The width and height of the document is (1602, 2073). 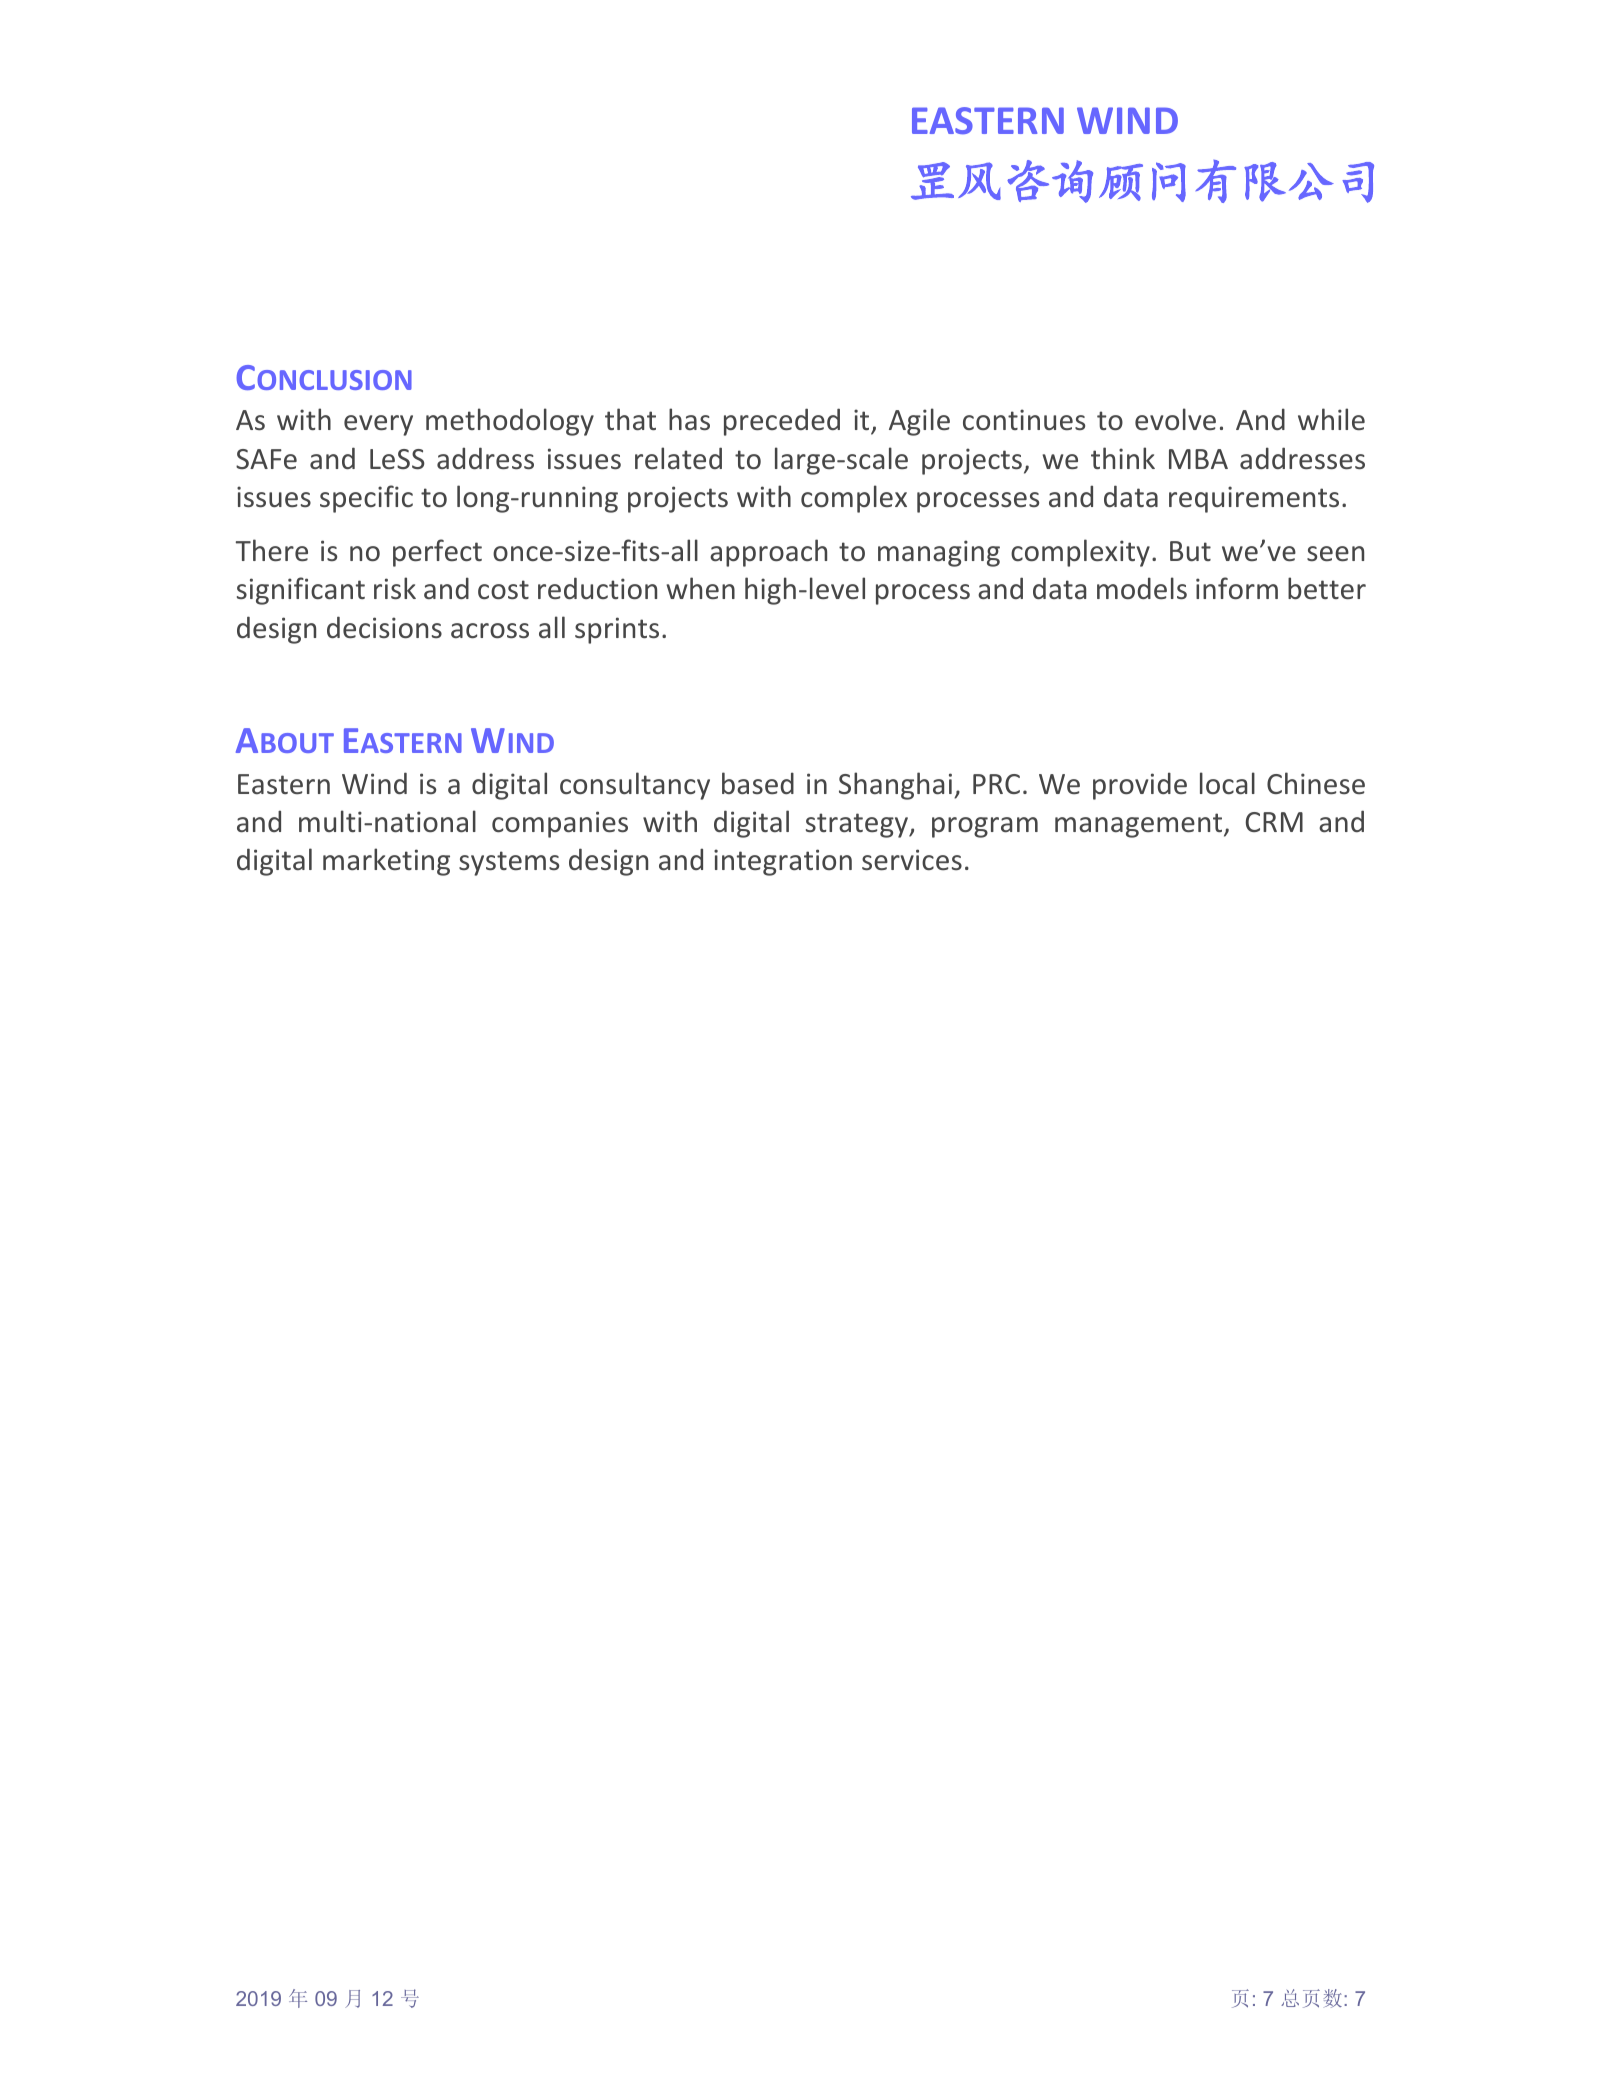 I want to click on risk, so click(x=395, y=588).
